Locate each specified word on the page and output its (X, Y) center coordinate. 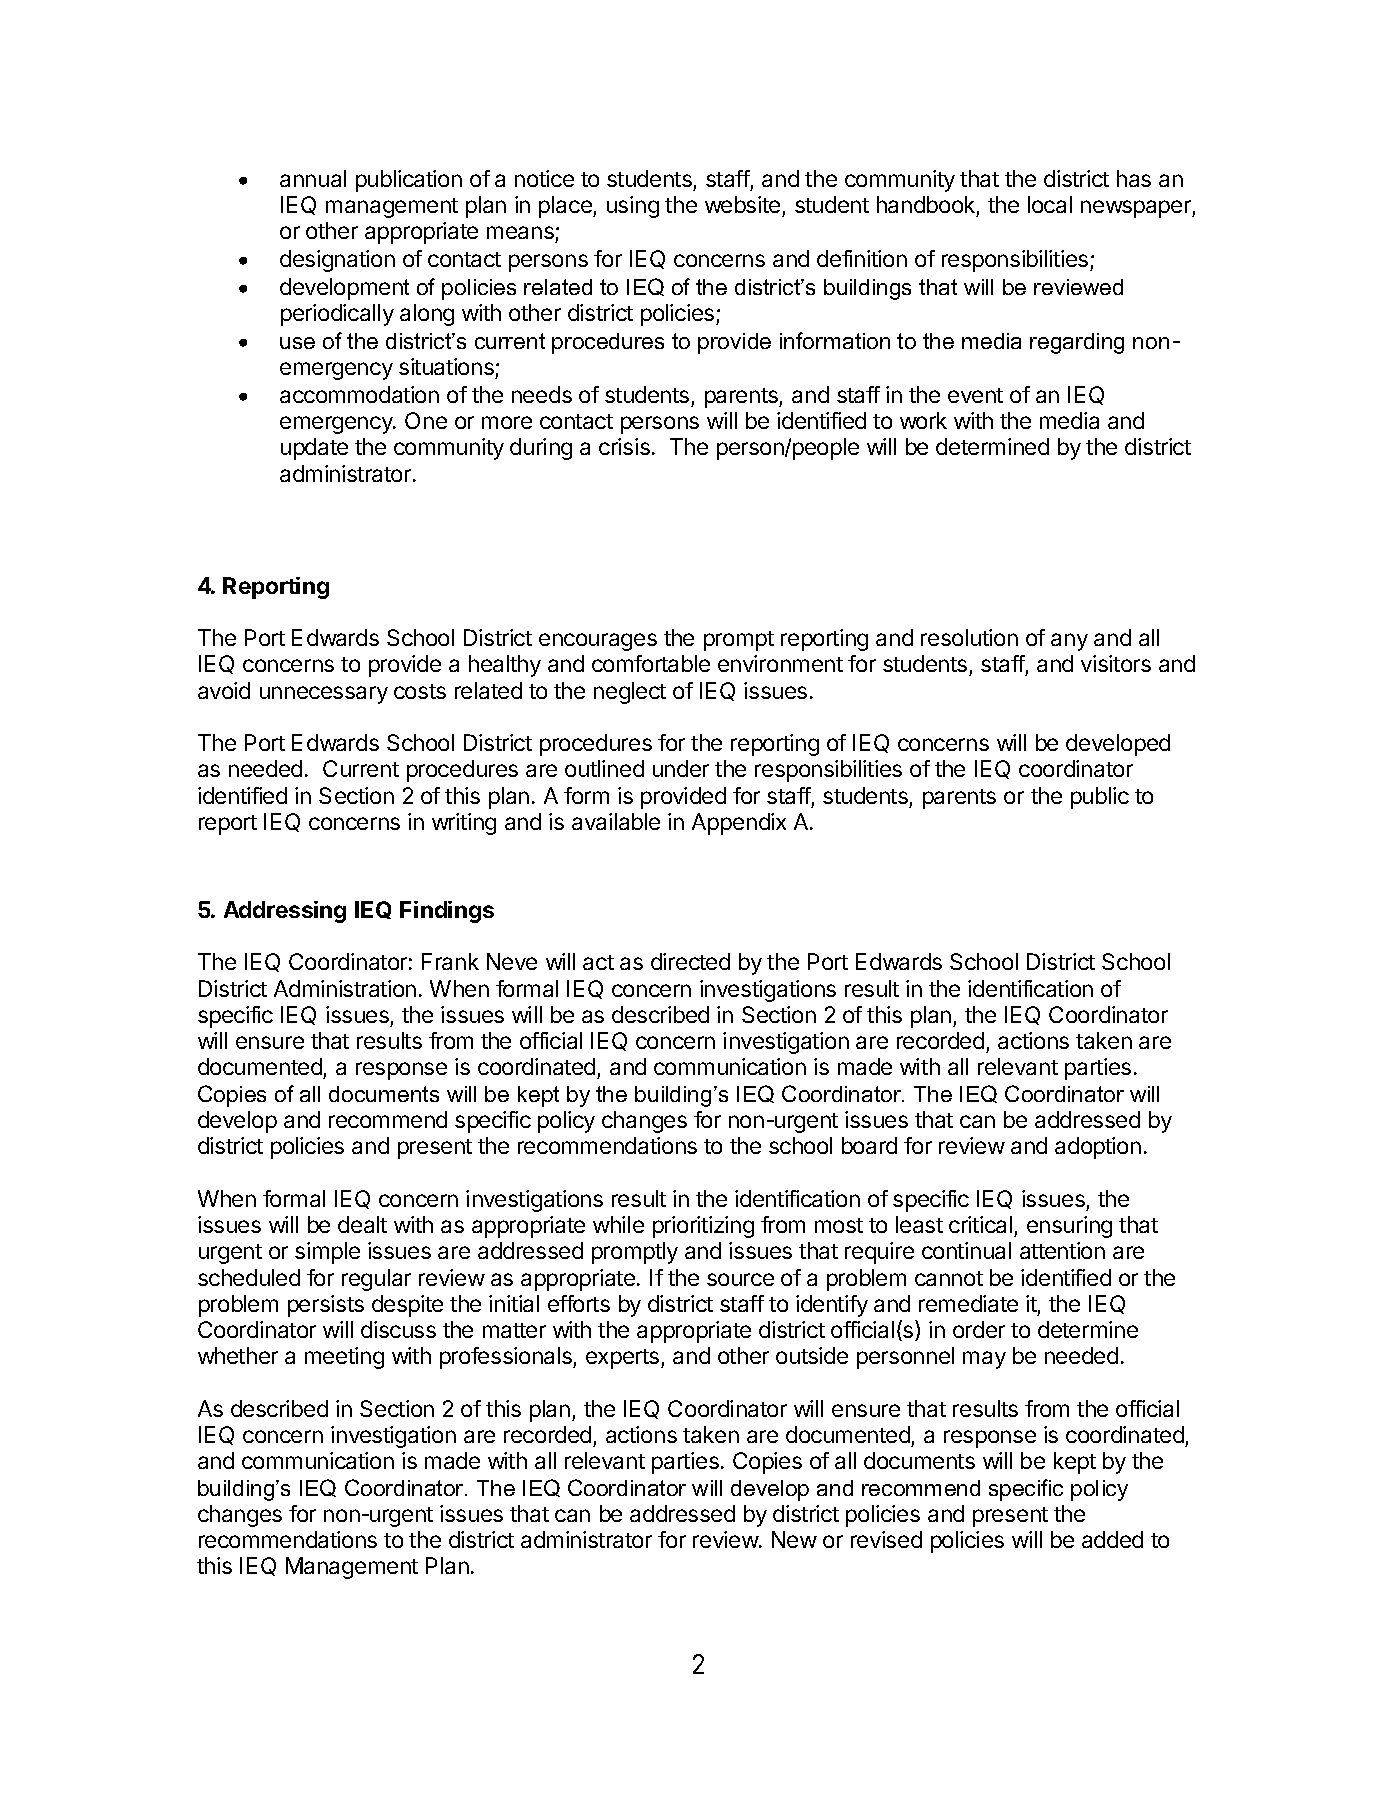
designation (337, 261)
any (1069, 642)
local (1050, 204)
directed (690, 961)
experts (624, 1359)
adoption (1098, 1148)
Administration (345, 988)
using (633, 207)
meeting (344, 1358)
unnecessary (324, 695)
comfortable (651, 663)
